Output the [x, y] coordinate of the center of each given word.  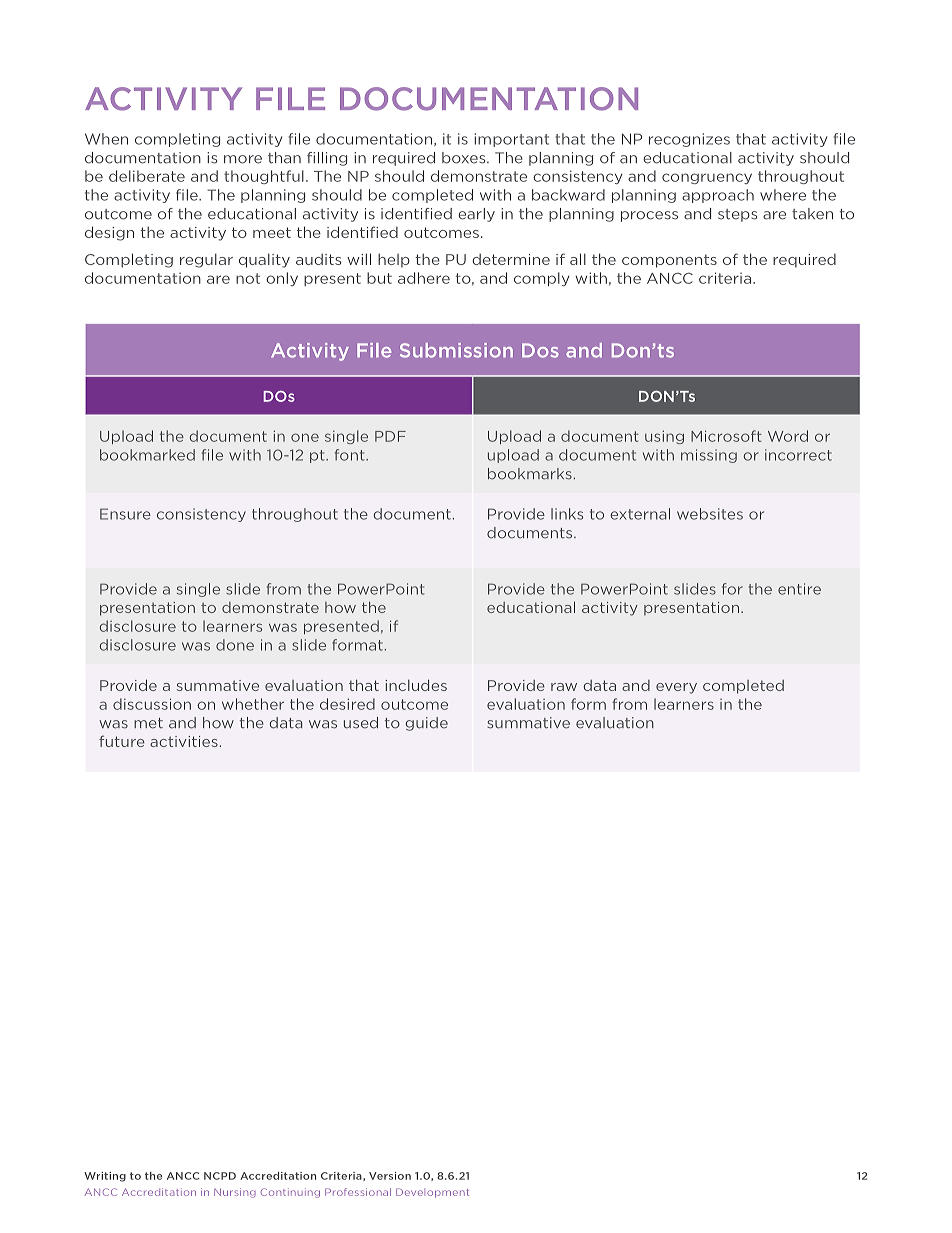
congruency [707, 178]
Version [390, 1176]
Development [432, 1193]
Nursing [235, 1193]
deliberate [147, 176]
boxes [465, 158]
